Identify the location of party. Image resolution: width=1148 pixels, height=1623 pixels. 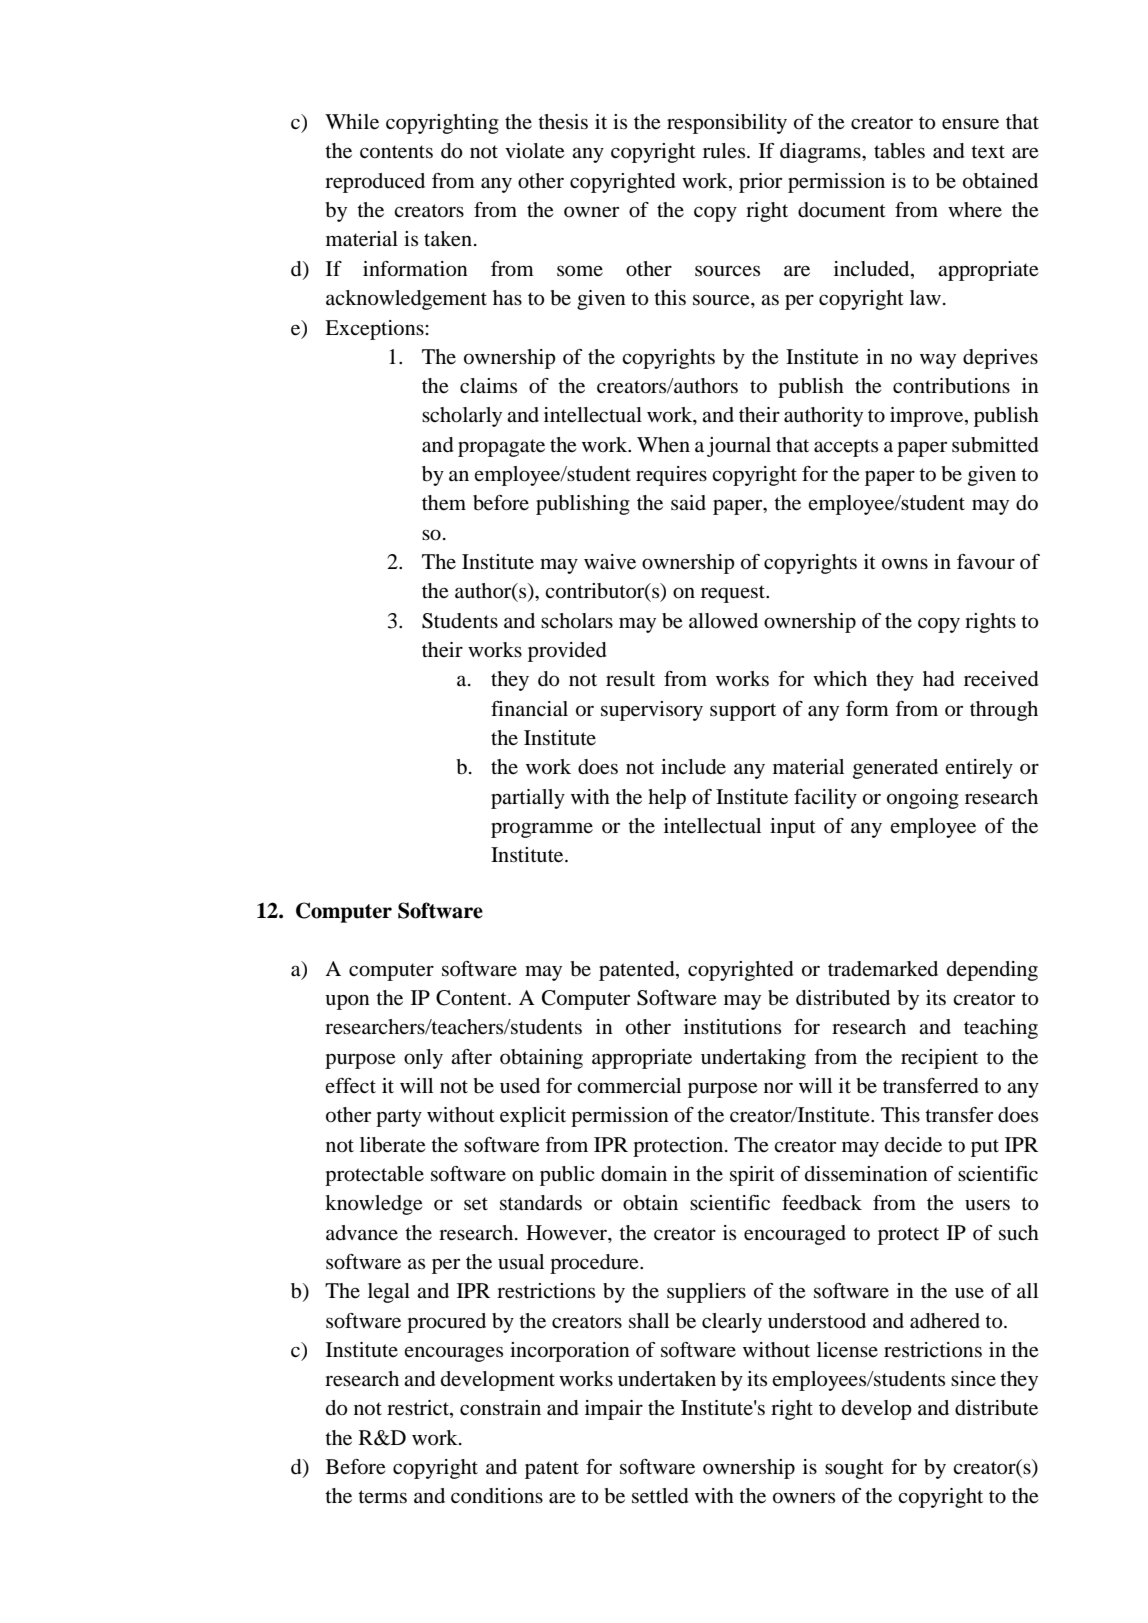
(399, 1118).
